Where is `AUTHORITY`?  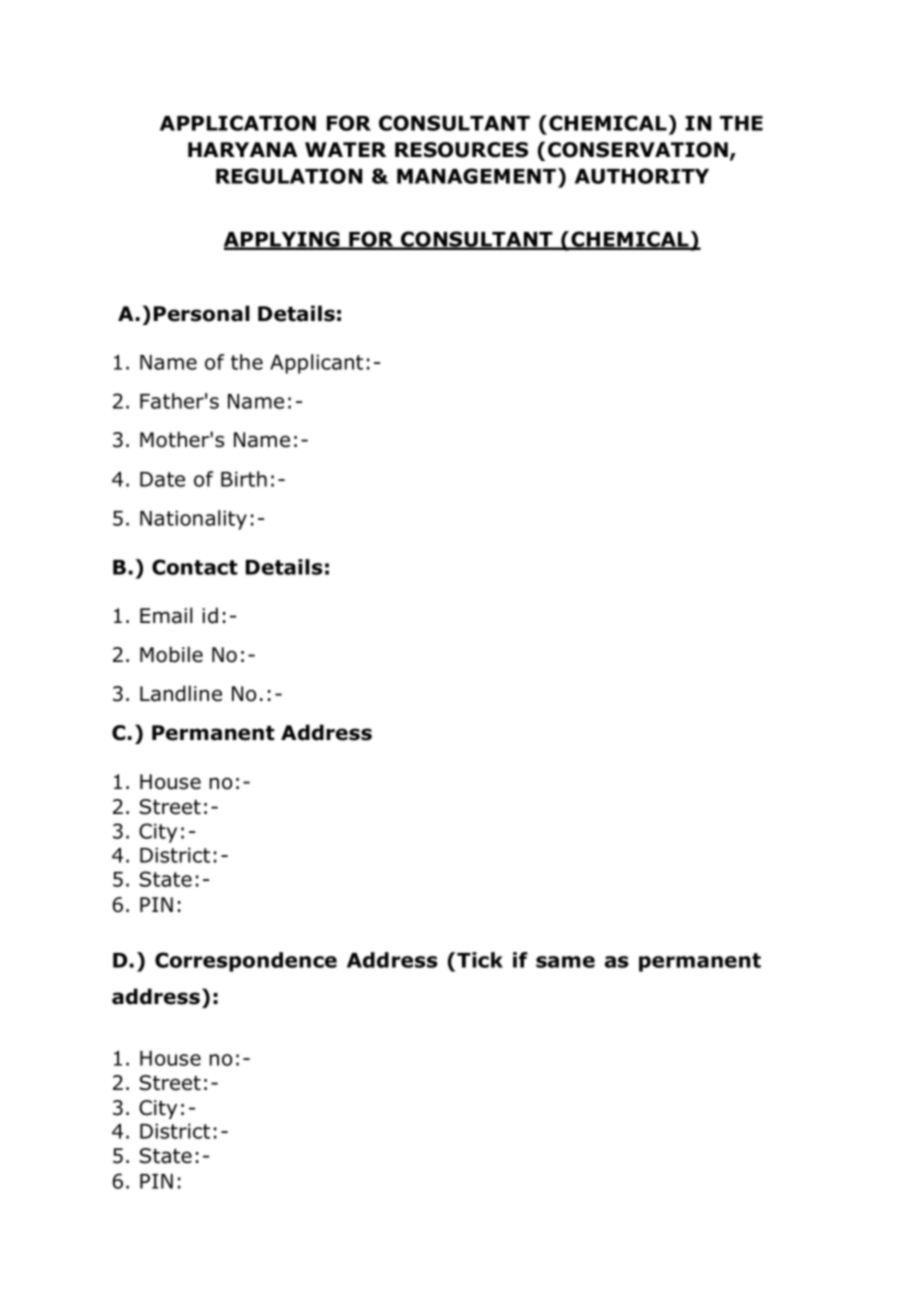 AUTHORITY is located at coordinates (642, 176).
